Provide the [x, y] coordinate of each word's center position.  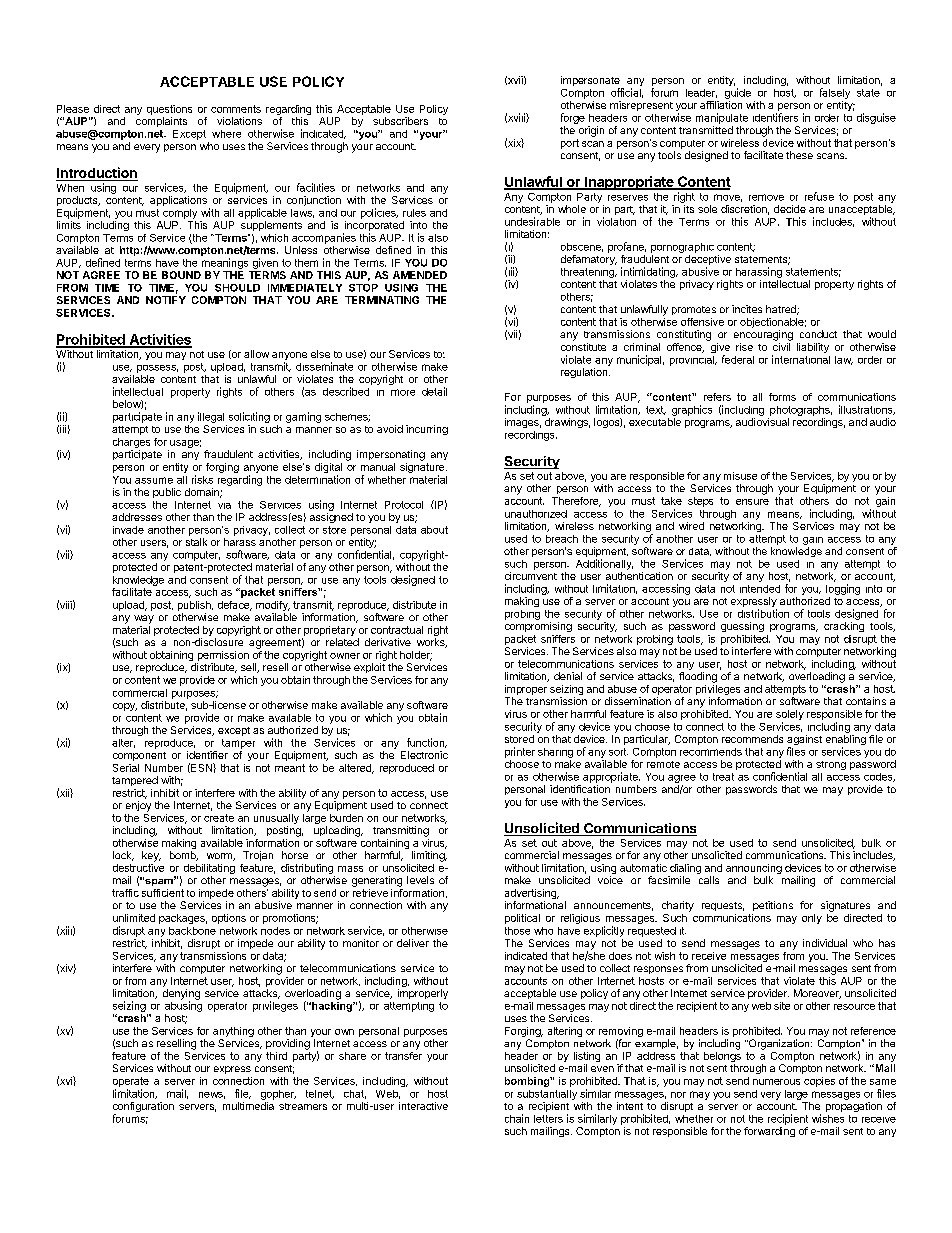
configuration [143, 1108]
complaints [161, 122]
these [799, 155]
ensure [752, 502]
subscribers [400, 121]
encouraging [763, 335]
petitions [773, 906]
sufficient [163, 893]
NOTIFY [166, 300]
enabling [846, 741]
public [167, 493]
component [139, 756]
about [434, 530]
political [522, 919]
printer [520, 752]
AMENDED [420, 275]
